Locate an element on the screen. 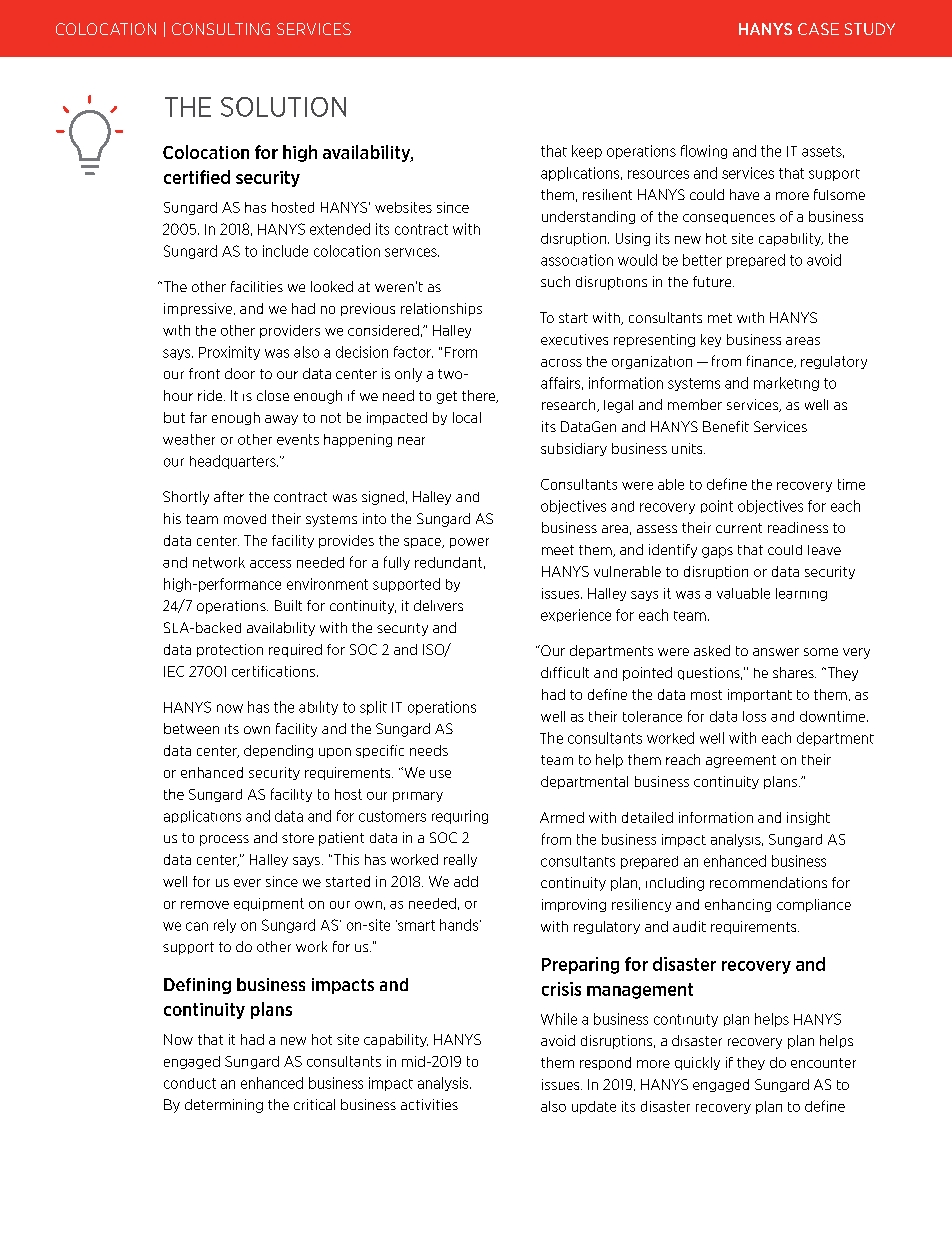  encounter is located at coordinates (823, 1063).
